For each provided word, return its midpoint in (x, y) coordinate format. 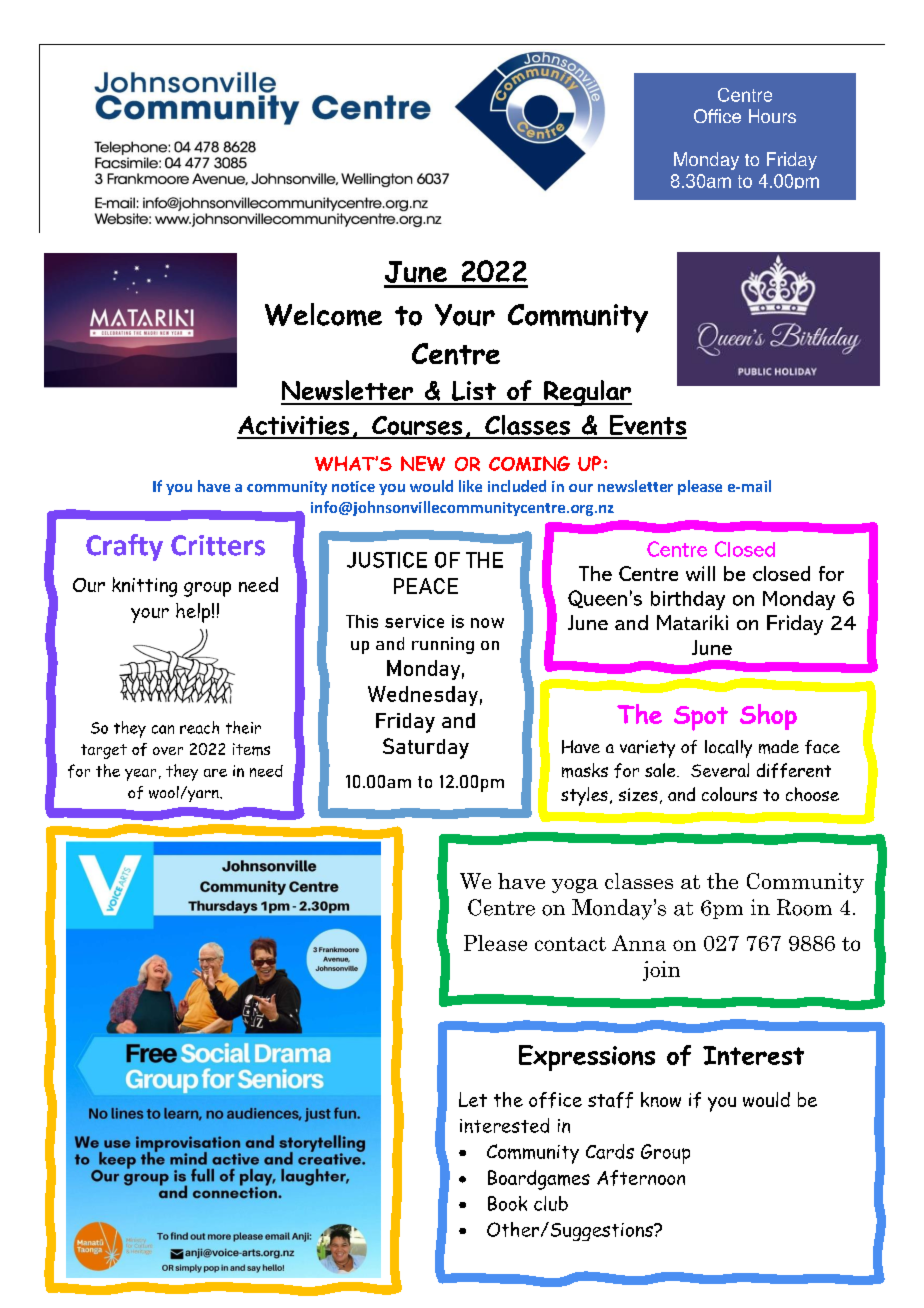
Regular (587, 393)
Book (507, 1203)
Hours (772, 116)
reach (199, 727)
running (443, 645)
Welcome (323, 314)
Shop (768, 717)
